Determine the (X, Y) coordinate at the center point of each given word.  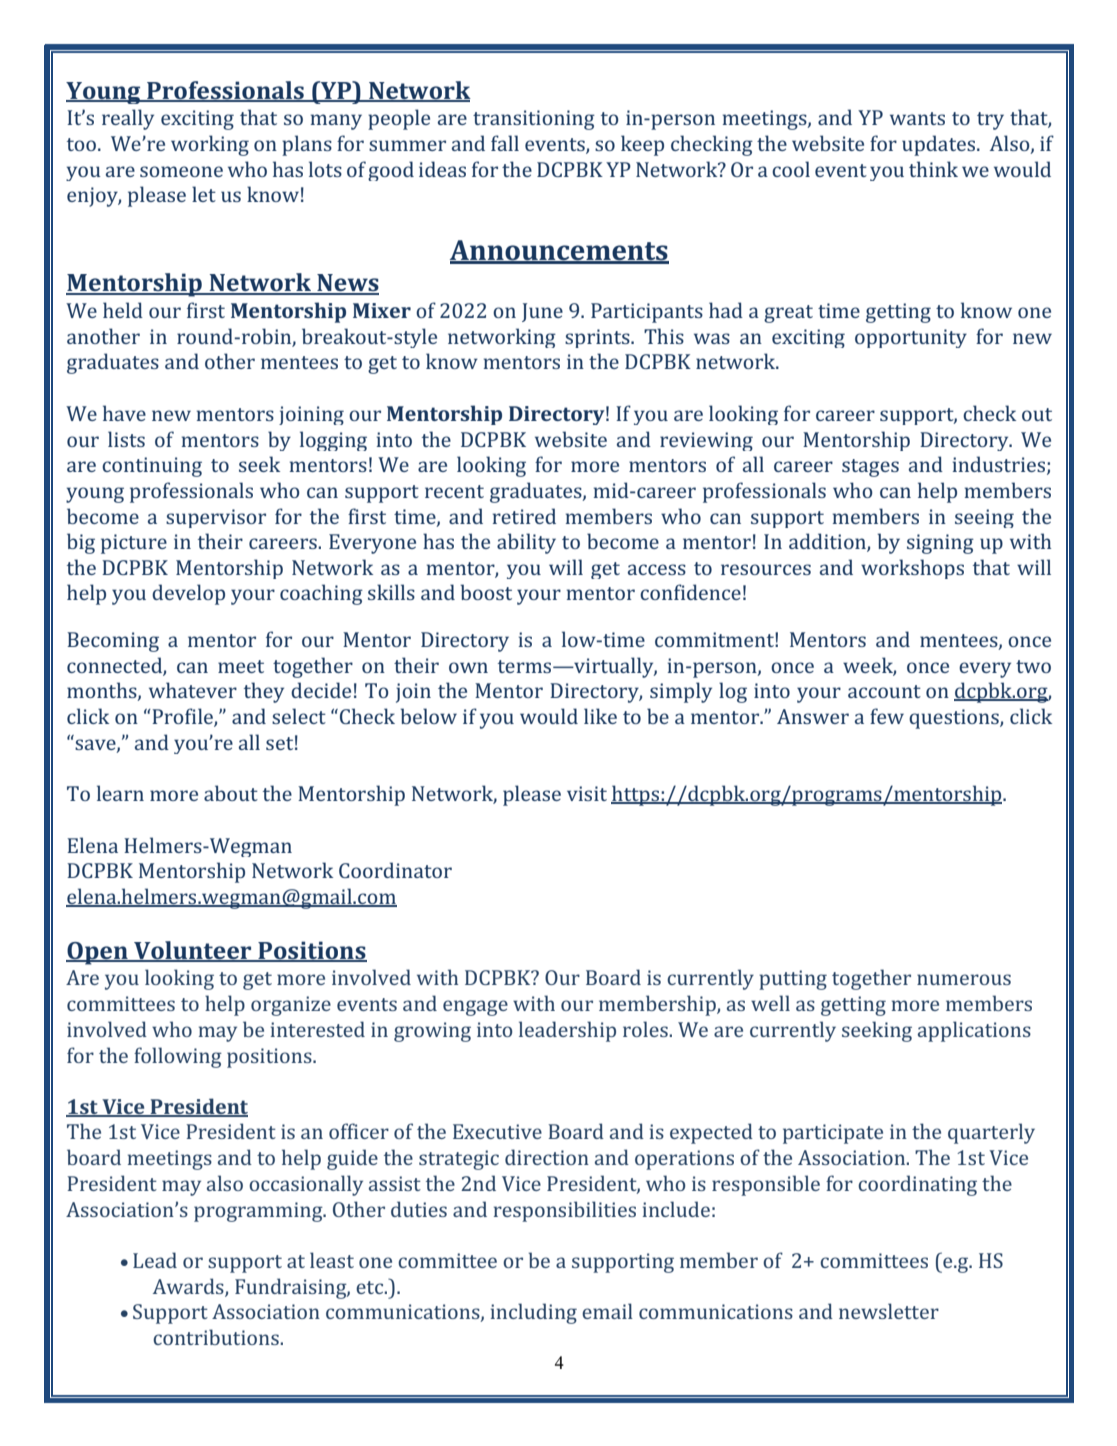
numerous (964, 979)
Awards (189, 1287)
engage (475, 1008)
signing (940, 544)
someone (181, 171)
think (933, 169)
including (534, 1313)
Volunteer (193, 951)
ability (526, 543)
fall (505, 143)
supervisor (216, 518)
